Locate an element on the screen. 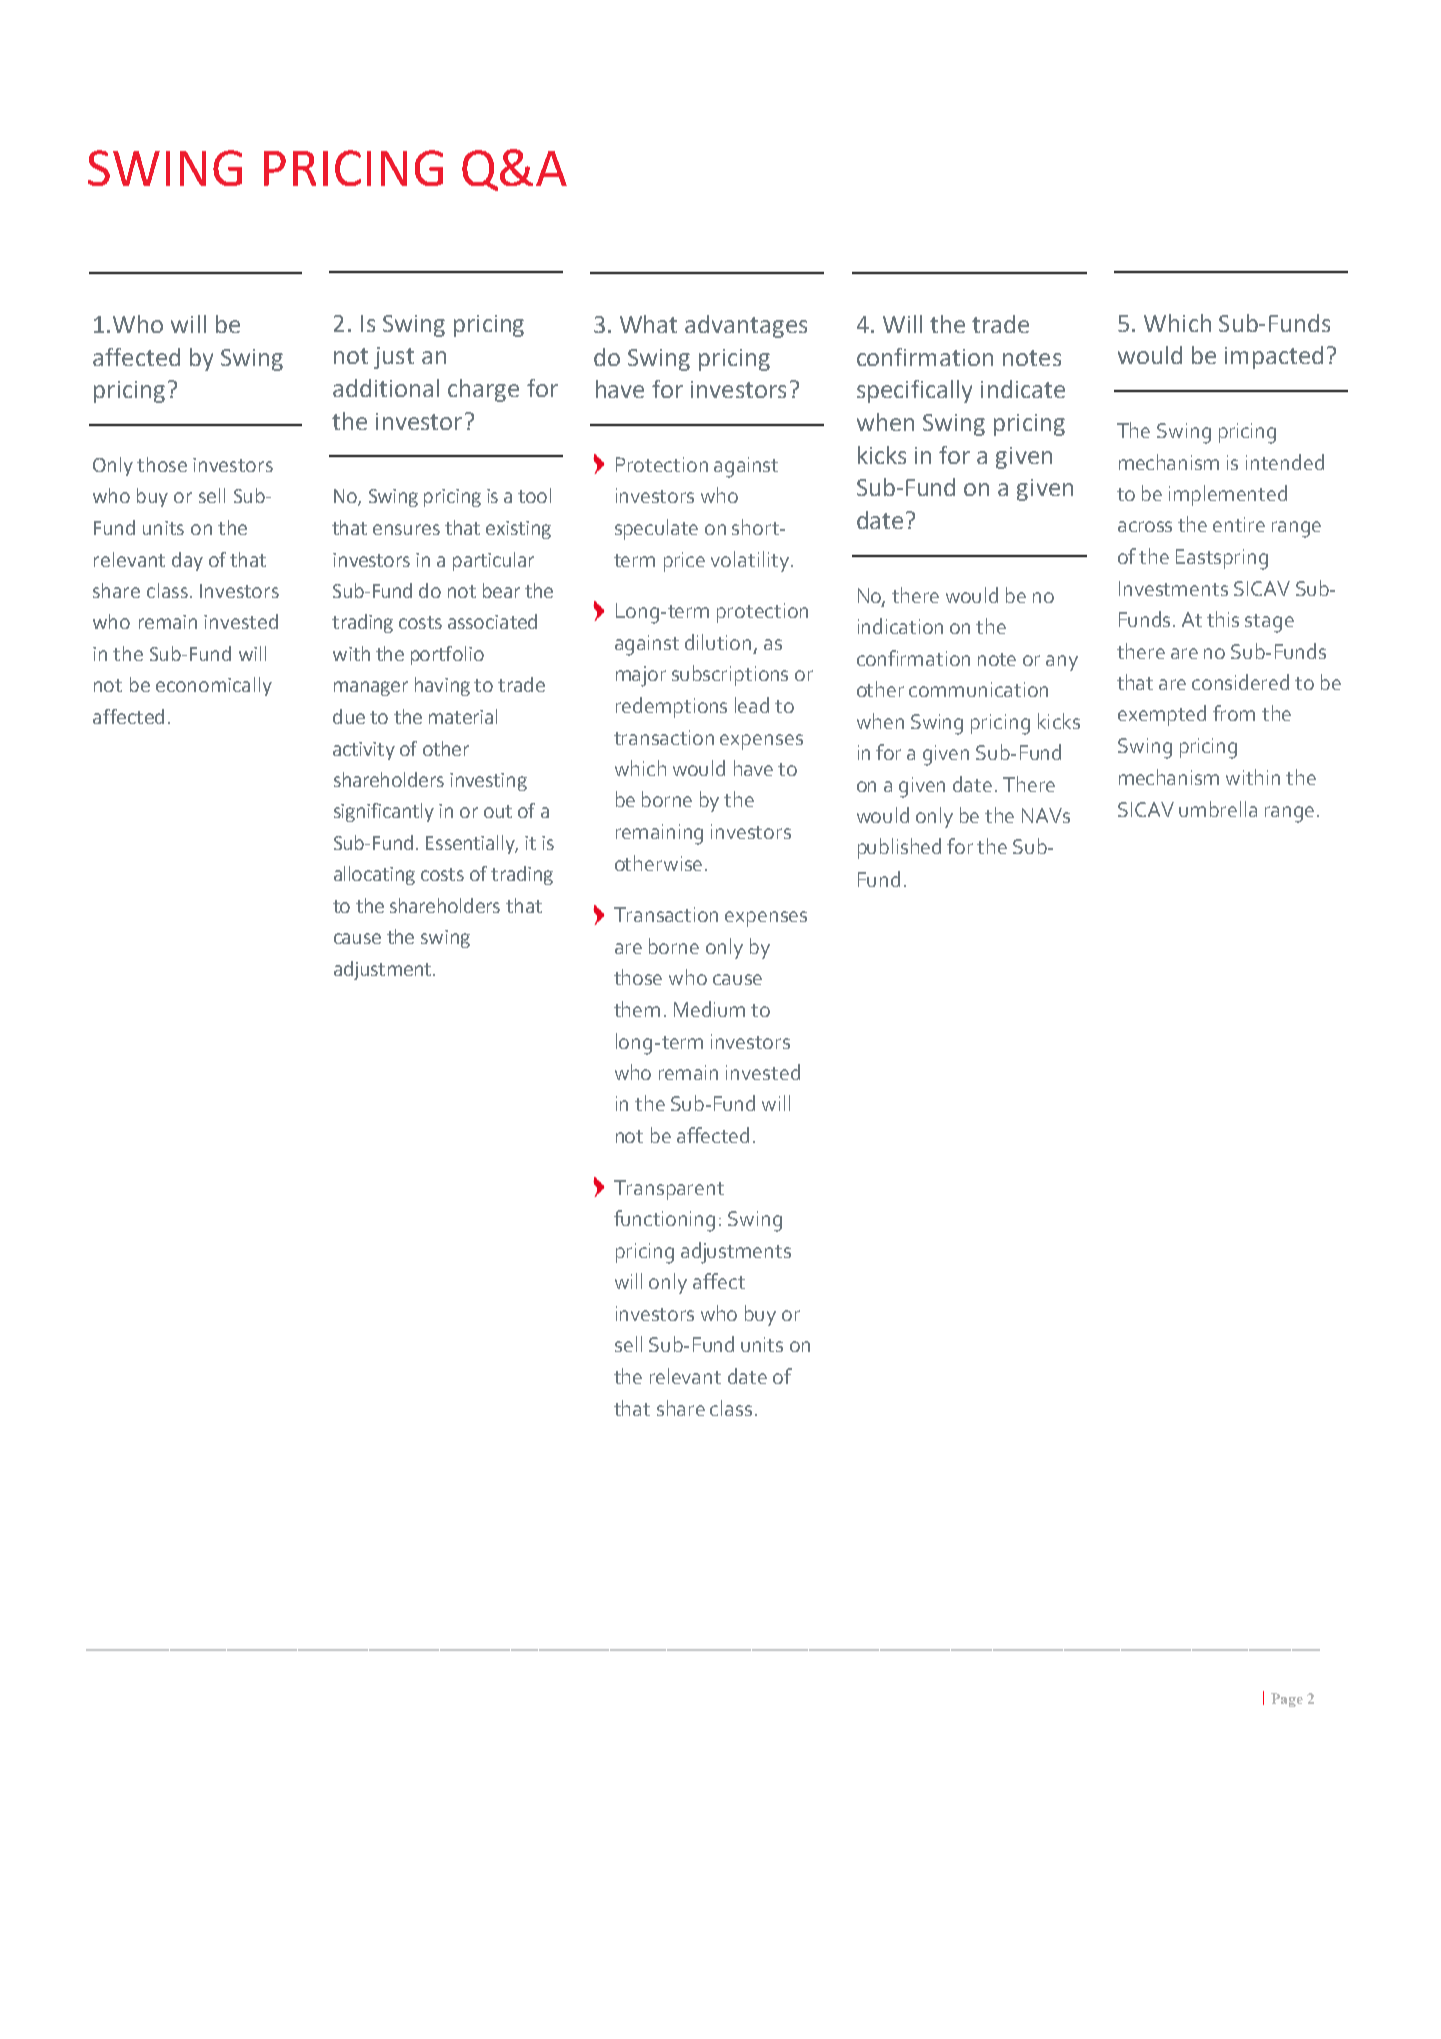  Transparent is located at coordinates (669, 1190).
